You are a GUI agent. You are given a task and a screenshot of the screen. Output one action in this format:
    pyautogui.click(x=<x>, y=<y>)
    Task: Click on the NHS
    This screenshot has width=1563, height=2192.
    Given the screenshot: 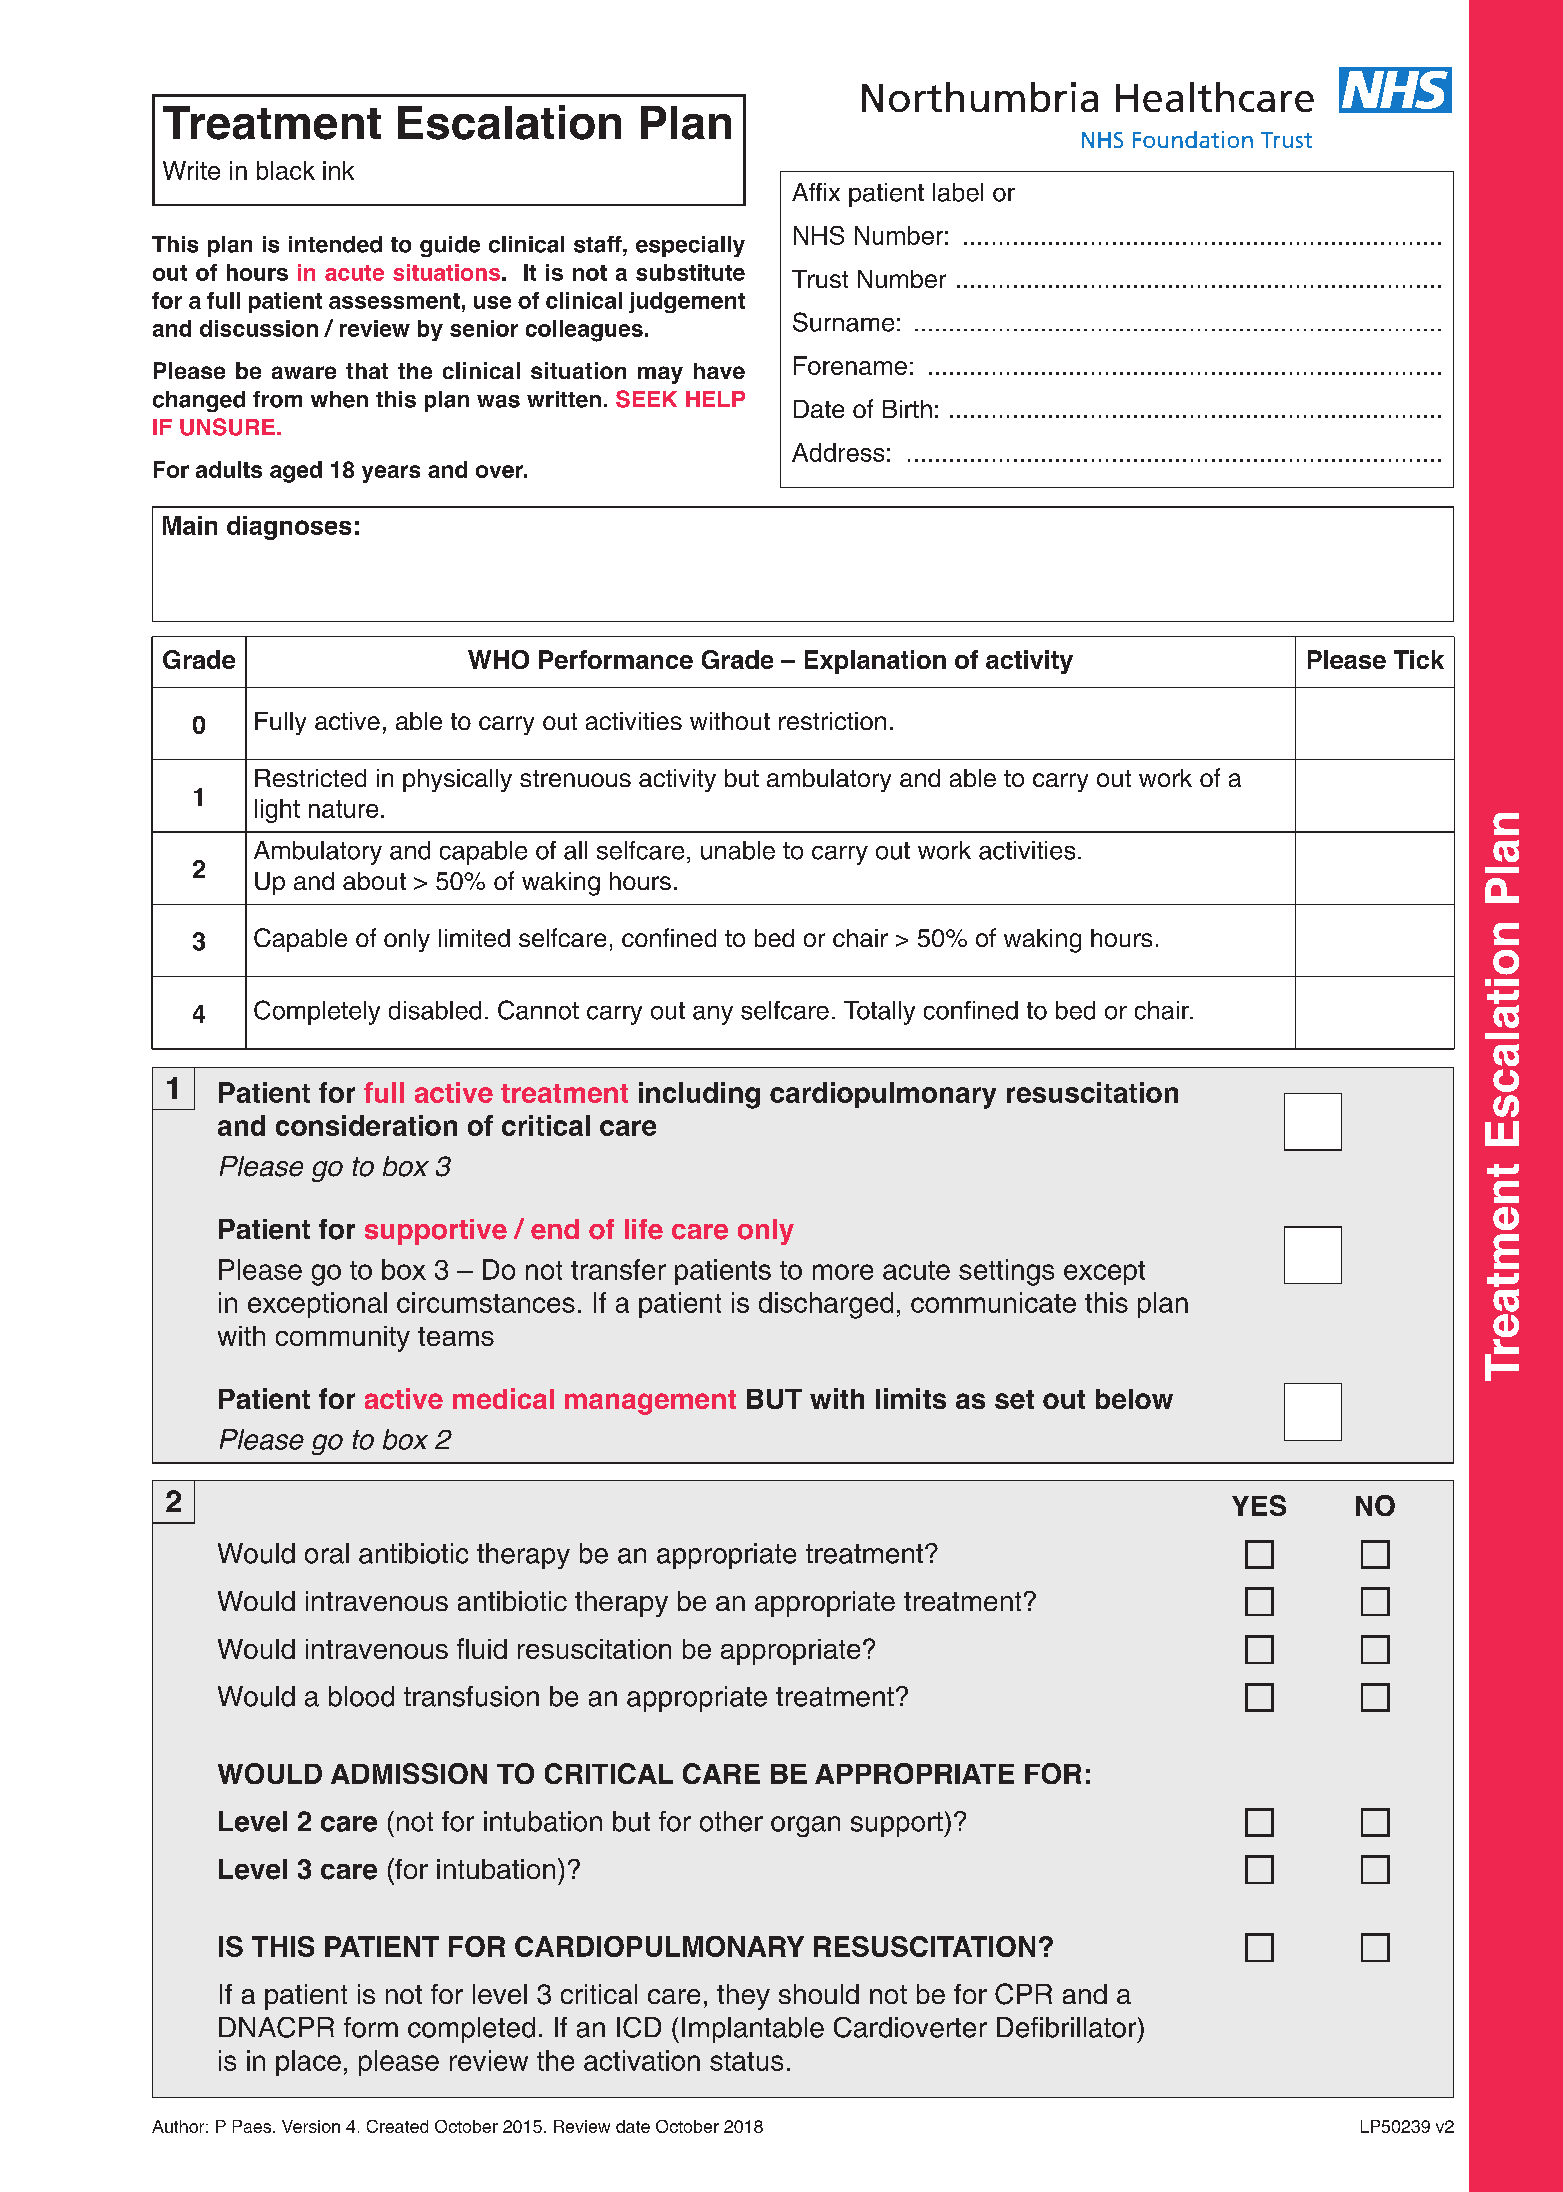 What is the action you would take?
    pyautogui.click(x=819, y=235)
